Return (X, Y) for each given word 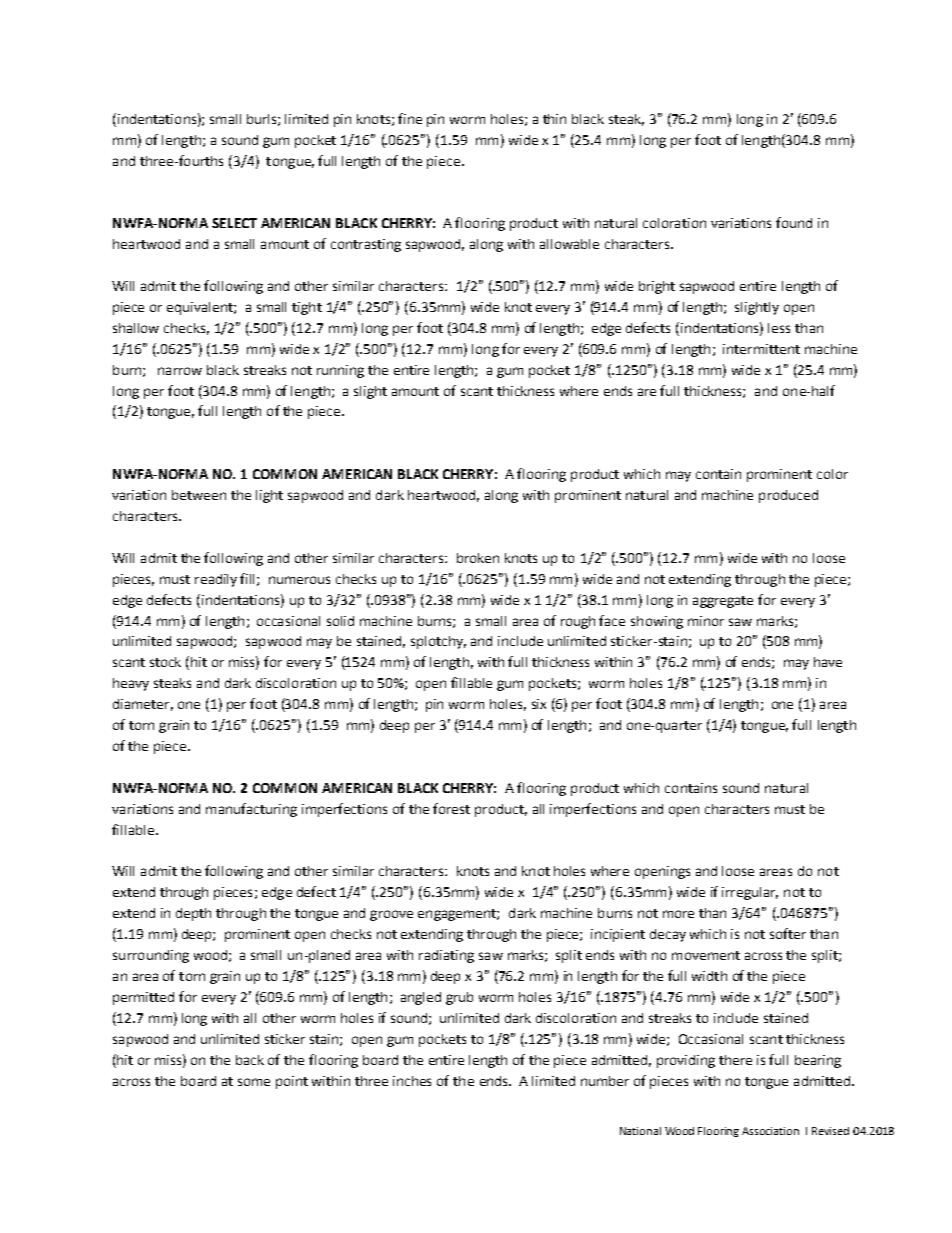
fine (410, 118)
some (254, 1082)
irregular (750, 893)
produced (788, 496)
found (794, 222)
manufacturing (251, 810)
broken (478, 558)
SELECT (234, 223)
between (199, 495)
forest (451, 808)
